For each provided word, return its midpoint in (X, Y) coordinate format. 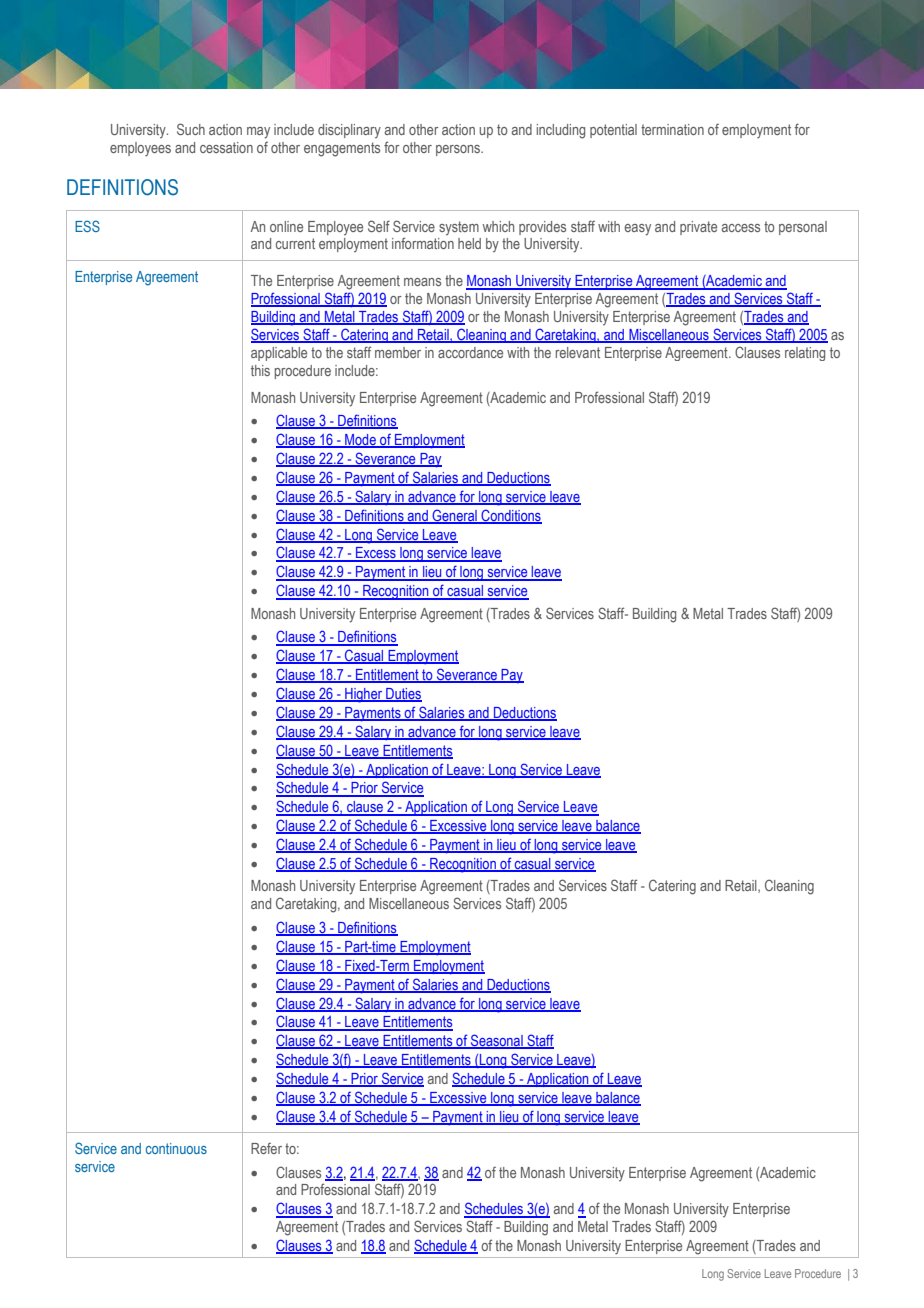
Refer (266, 1148)
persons (459, 150)
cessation (226, 147)
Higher (364, 695)
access (741, 228)
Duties (403, 695)
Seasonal (497, 1041)
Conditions (510, 516)
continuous (176, 1148)
